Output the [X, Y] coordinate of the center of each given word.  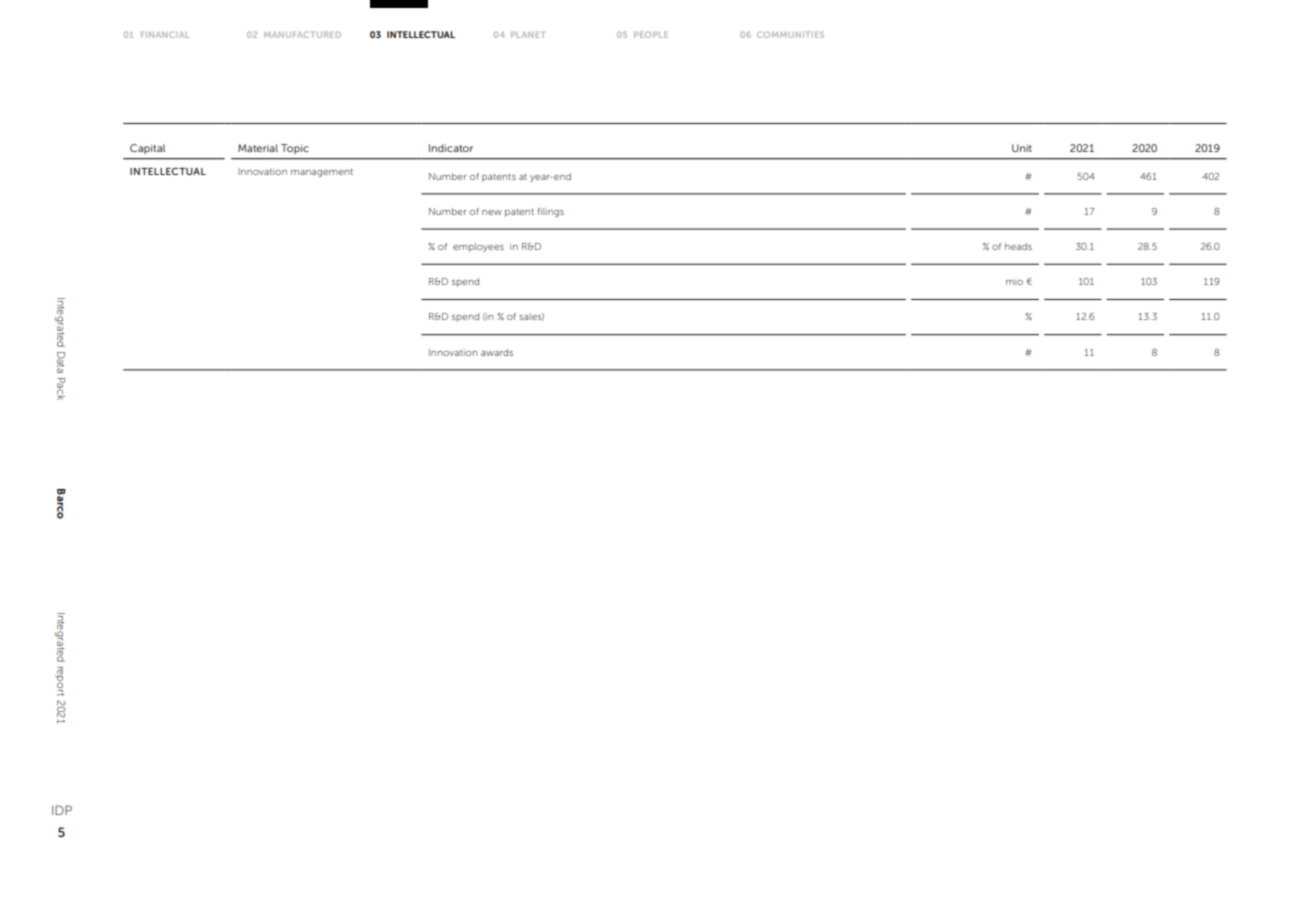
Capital [147, 149]
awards [497, 352]
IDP [62, 810]
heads [1018, 246]
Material [258, 148]
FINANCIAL [165, 34]
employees [478, 247]
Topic [295, 149]
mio [1014, 281]
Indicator [451, 148]
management [322, 173]
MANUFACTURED [302, 34]
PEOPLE [651, 34]
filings [550, 212]
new [492, 212]
